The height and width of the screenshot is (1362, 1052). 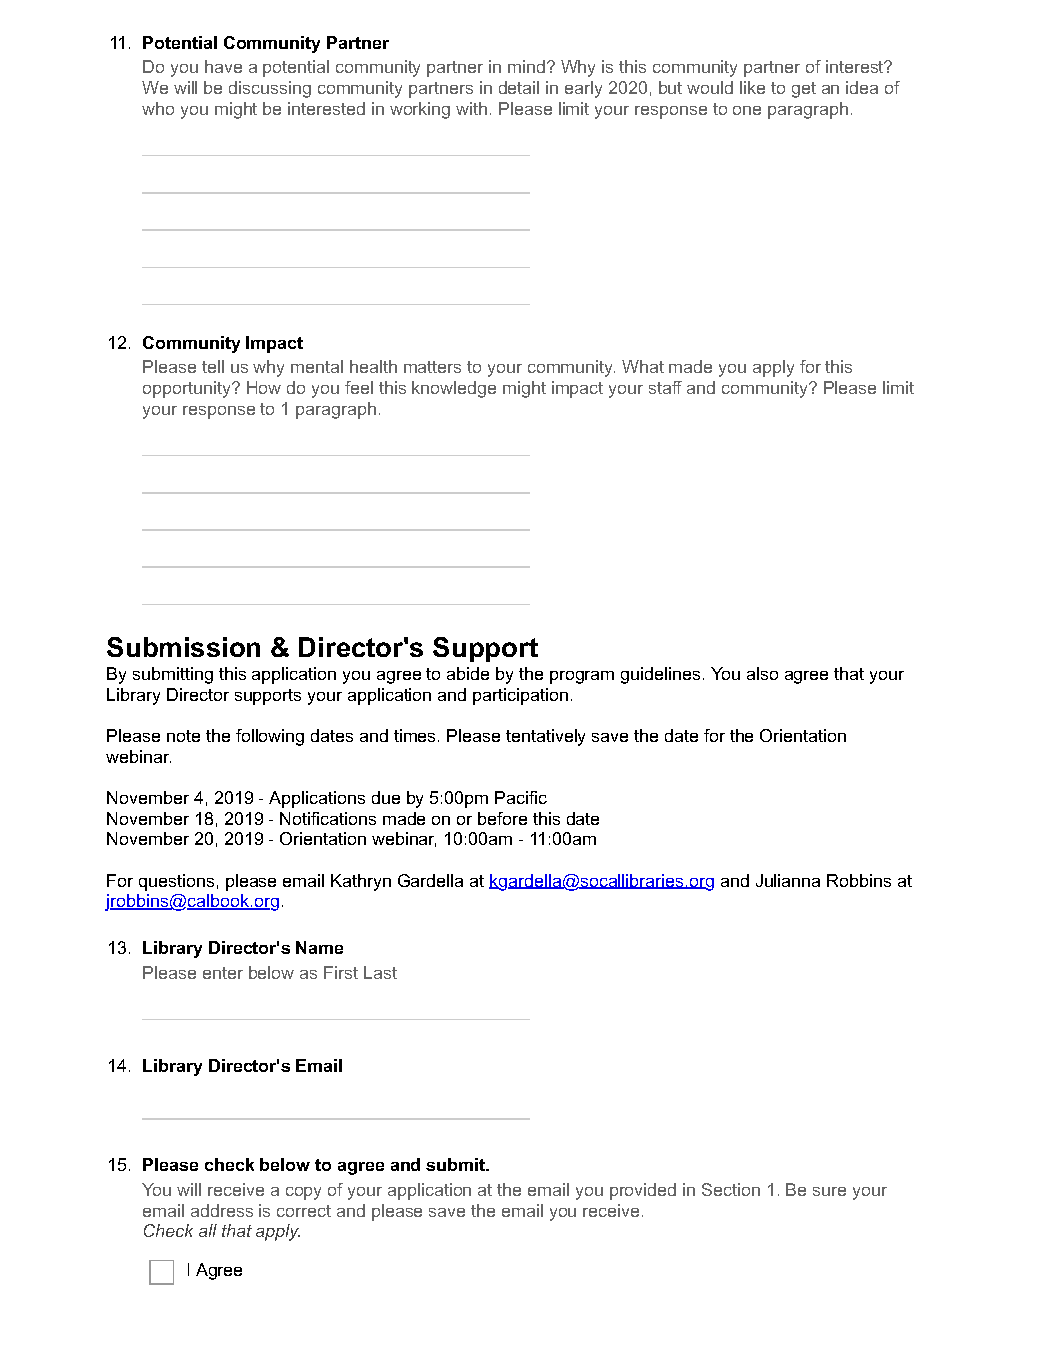 What do you see at coordinates (643, 1191) in the screenshot?
I see `provided` at bounding box center [643, 1191].
